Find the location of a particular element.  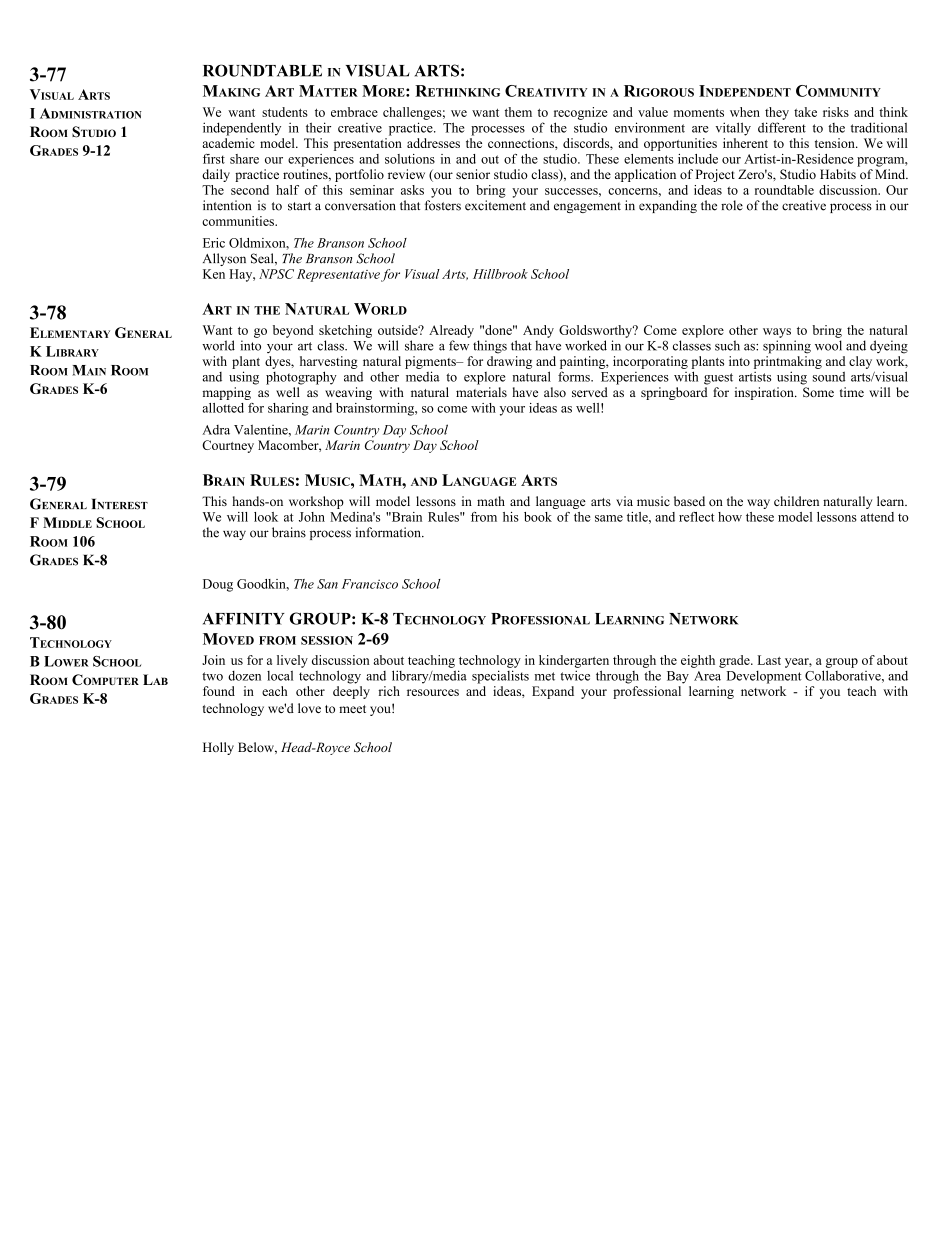

sharing is located at coordinates (288, 409).
